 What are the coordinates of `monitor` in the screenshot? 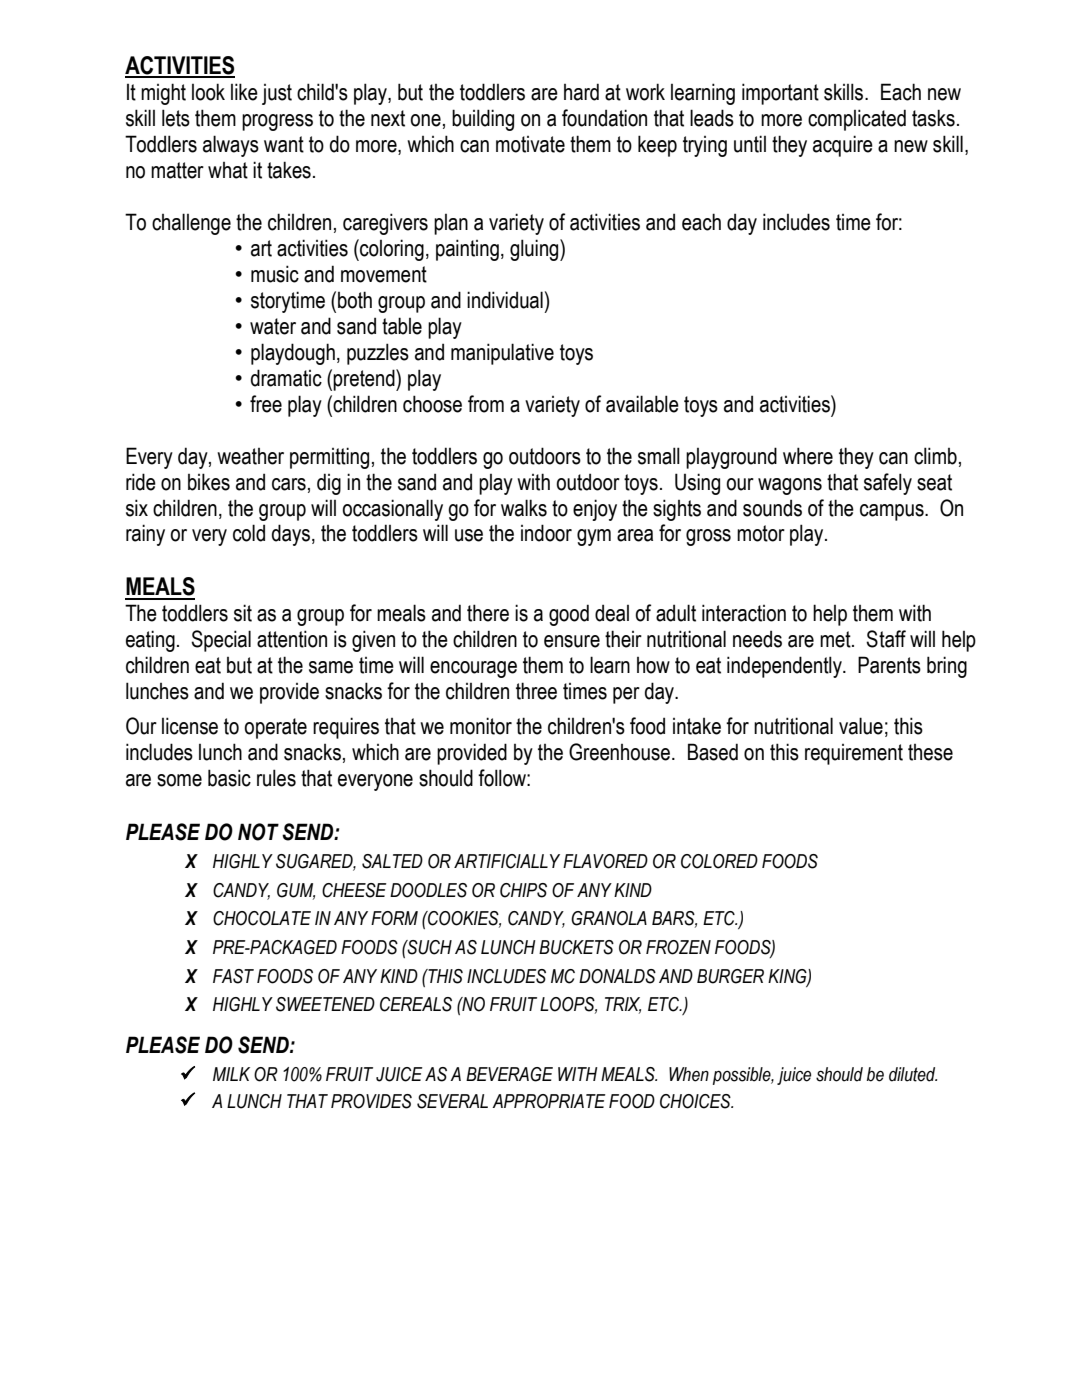 It's located at (481, 726).
